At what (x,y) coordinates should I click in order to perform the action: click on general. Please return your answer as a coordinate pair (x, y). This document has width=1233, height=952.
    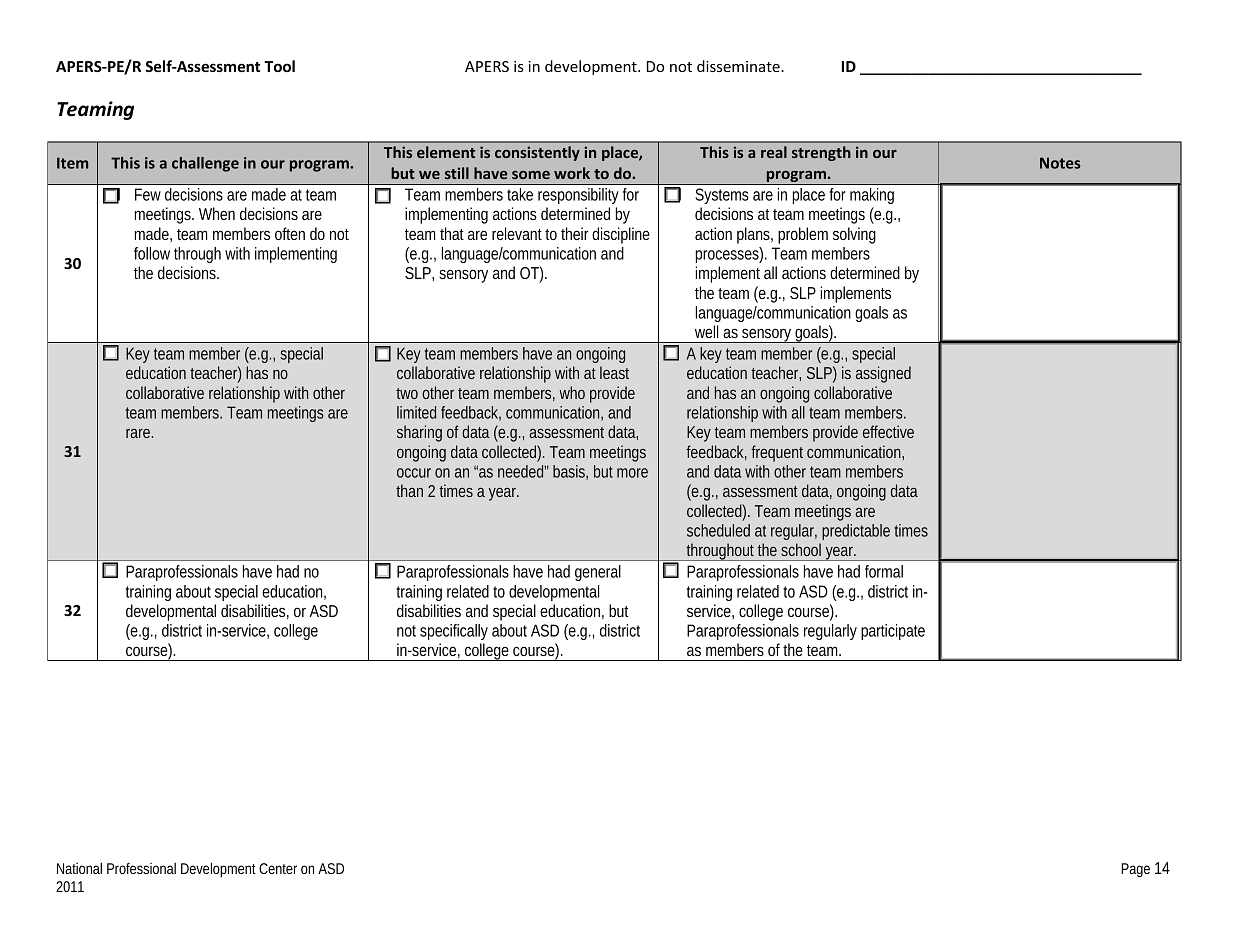
    Looking at the image, I should click on (598, 573).
